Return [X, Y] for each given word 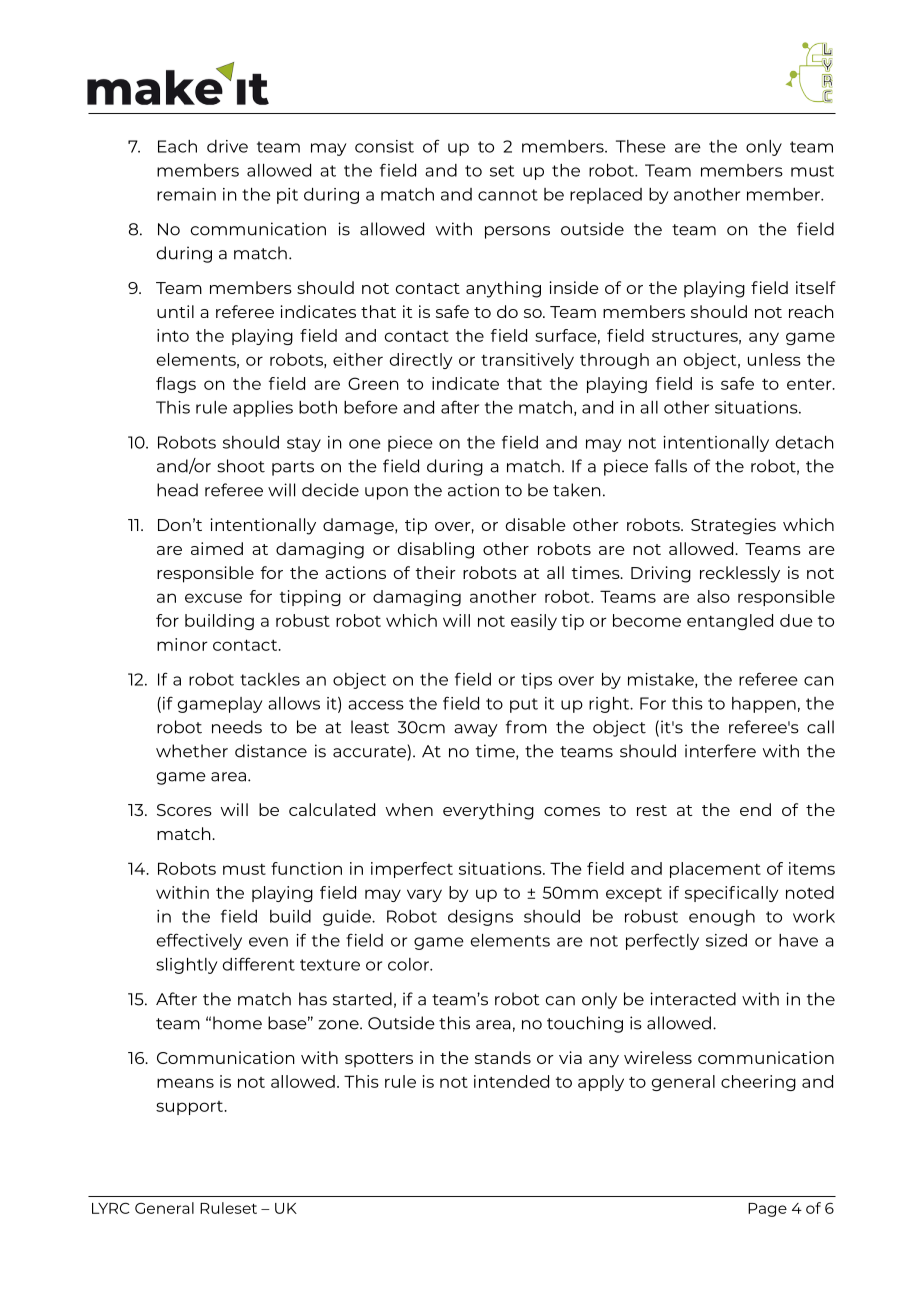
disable [535, 524]
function [306, 868]
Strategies [733, 526]
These [641, 146]
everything [488, 811]
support [191, 1108]
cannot [508, 195]
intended [511, 1081]
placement [715, 870]
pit [287, 196]
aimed [217, 548]
